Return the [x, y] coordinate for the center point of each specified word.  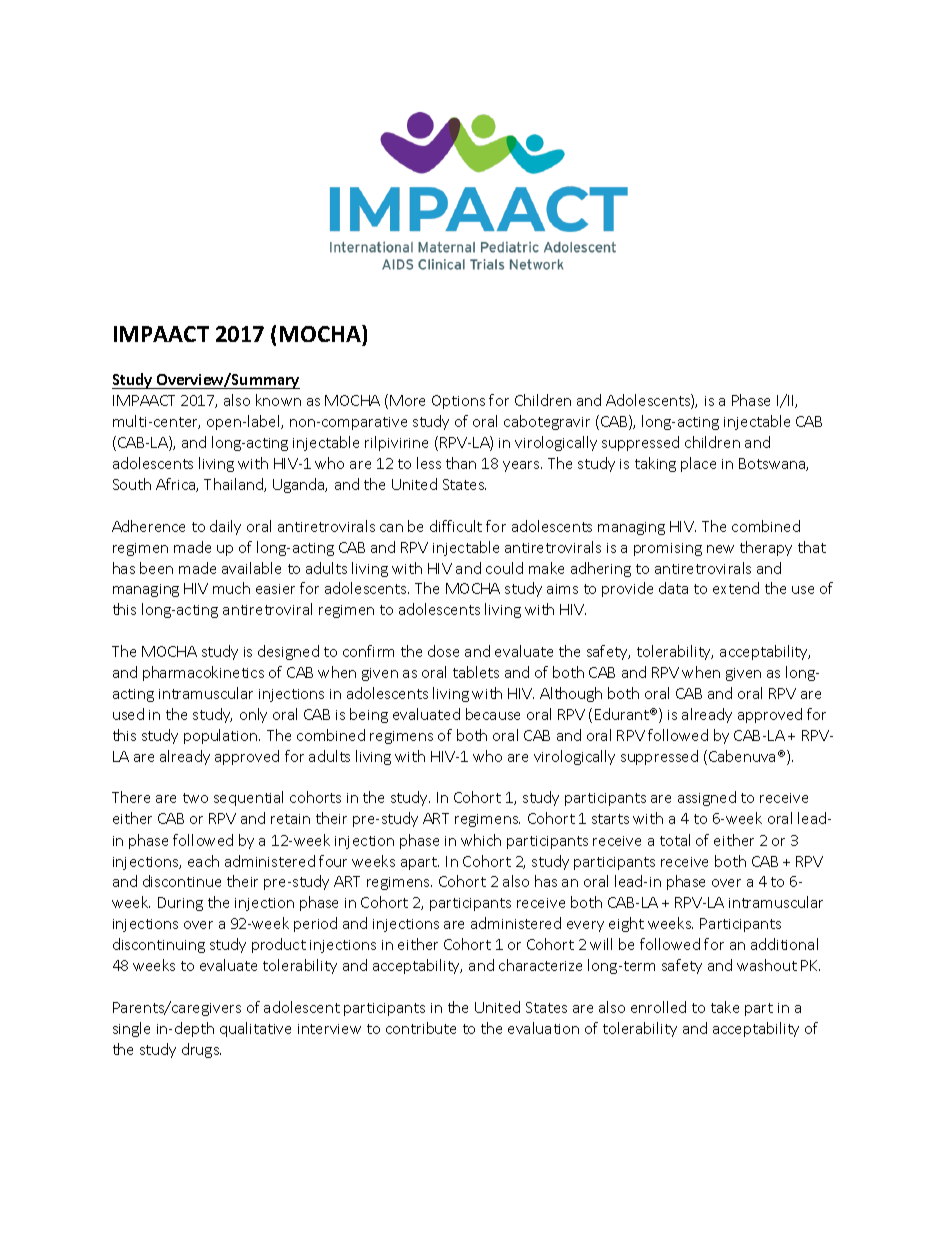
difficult [456, 526]
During [180, 904]
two [195, 798]
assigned [707, 798]
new [720, 549]
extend [736, 588]
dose [443, 651]
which [481, 840]
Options [458, 402]
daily [225, 527]
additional [784, 944]
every [585, 926]
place [698, 464]
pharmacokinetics [203, 673]
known [278, 400]
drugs [201, 1050]
